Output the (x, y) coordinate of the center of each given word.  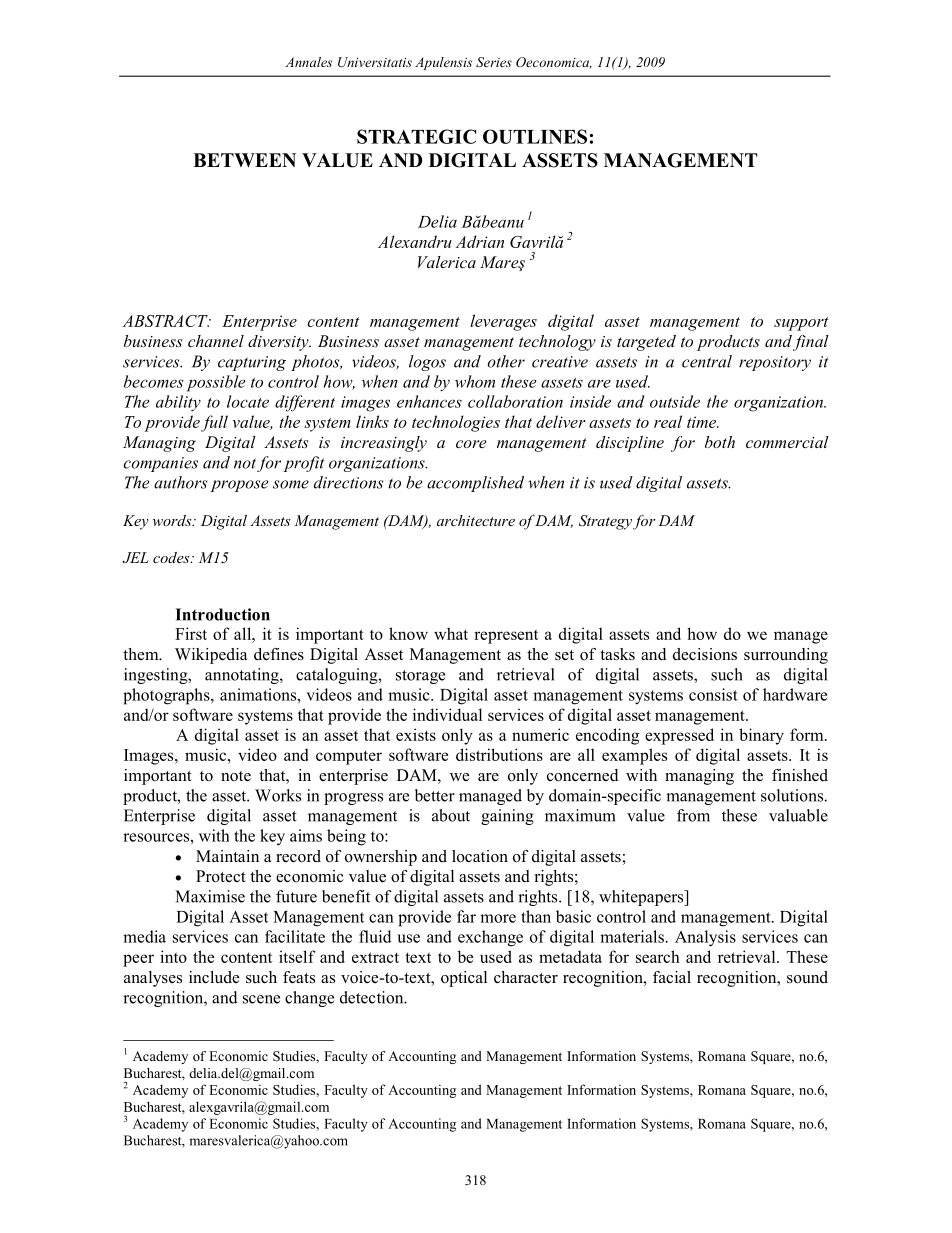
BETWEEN (244, 160)
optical (464, 979)
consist (713, 694)
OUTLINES (535, 136)
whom (475, 381)
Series (494, 62)
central (707, 361)
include (214, 977)
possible (216, 383)
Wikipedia (211, 656)
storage (420, 677)
